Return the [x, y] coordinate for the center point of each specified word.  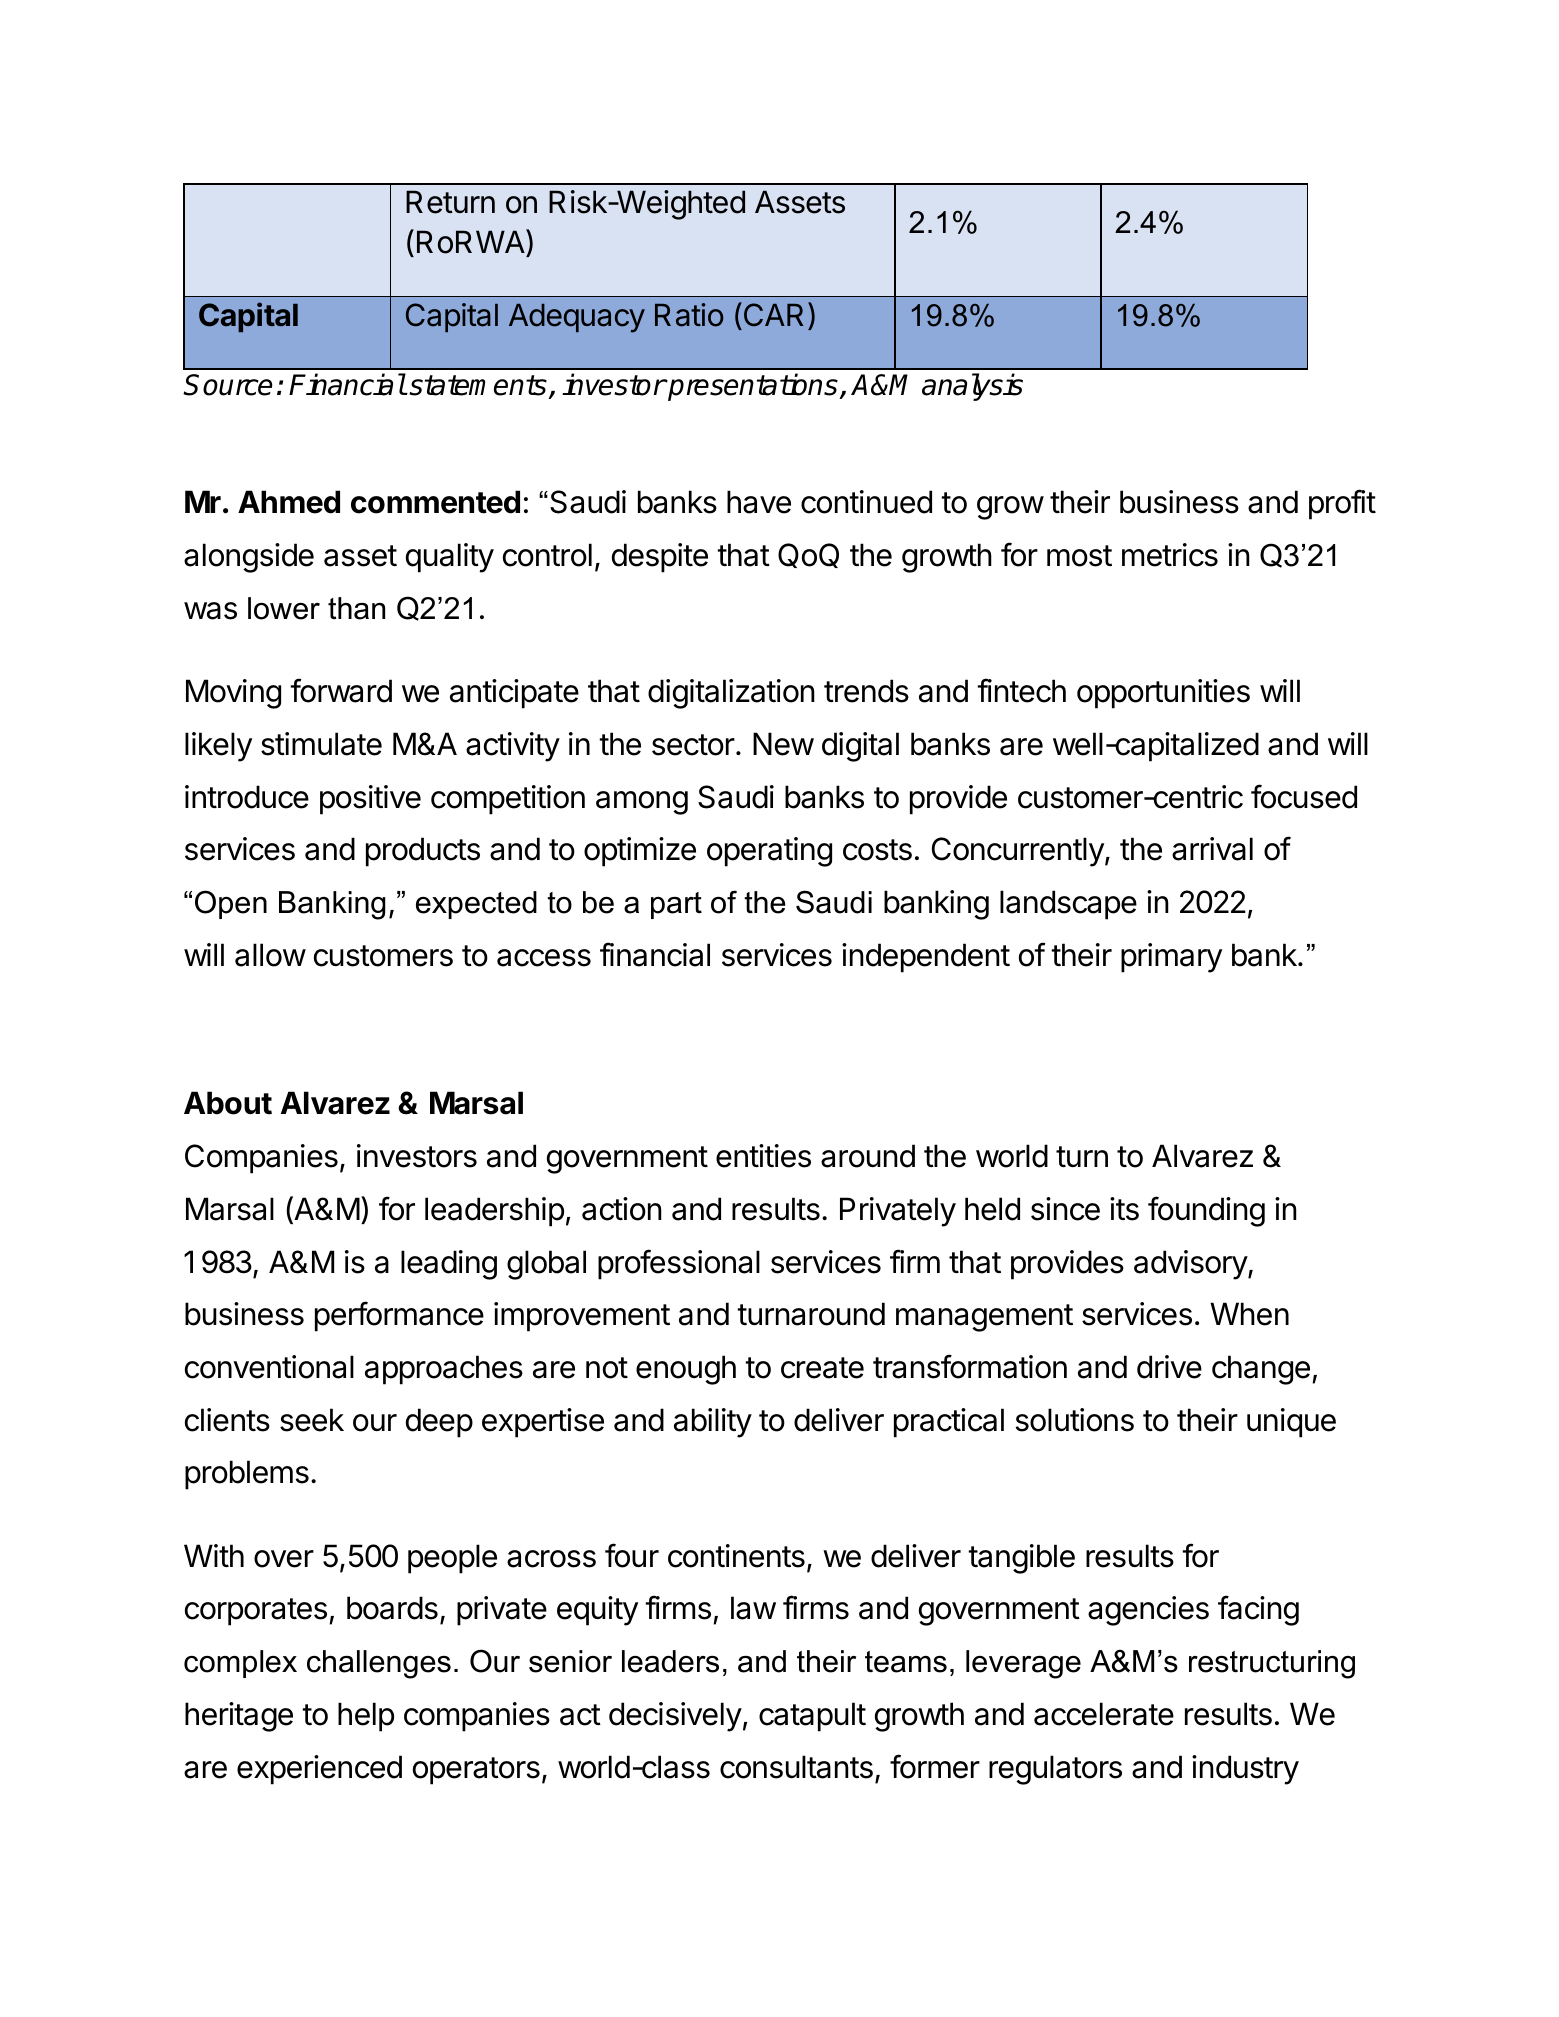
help [366, 1717]
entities [763, 1156]
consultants [796, 1767]
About [228, 1103]
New [783, 744]
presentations [753, 387]
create [822, 1368]
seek [312, 1420]
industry [1245, 1770]
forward [341, 690]
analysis [972, 387]
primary [1171, 958]
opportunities [1163, 694]
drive [1169, 1367]
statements [478, 387]
